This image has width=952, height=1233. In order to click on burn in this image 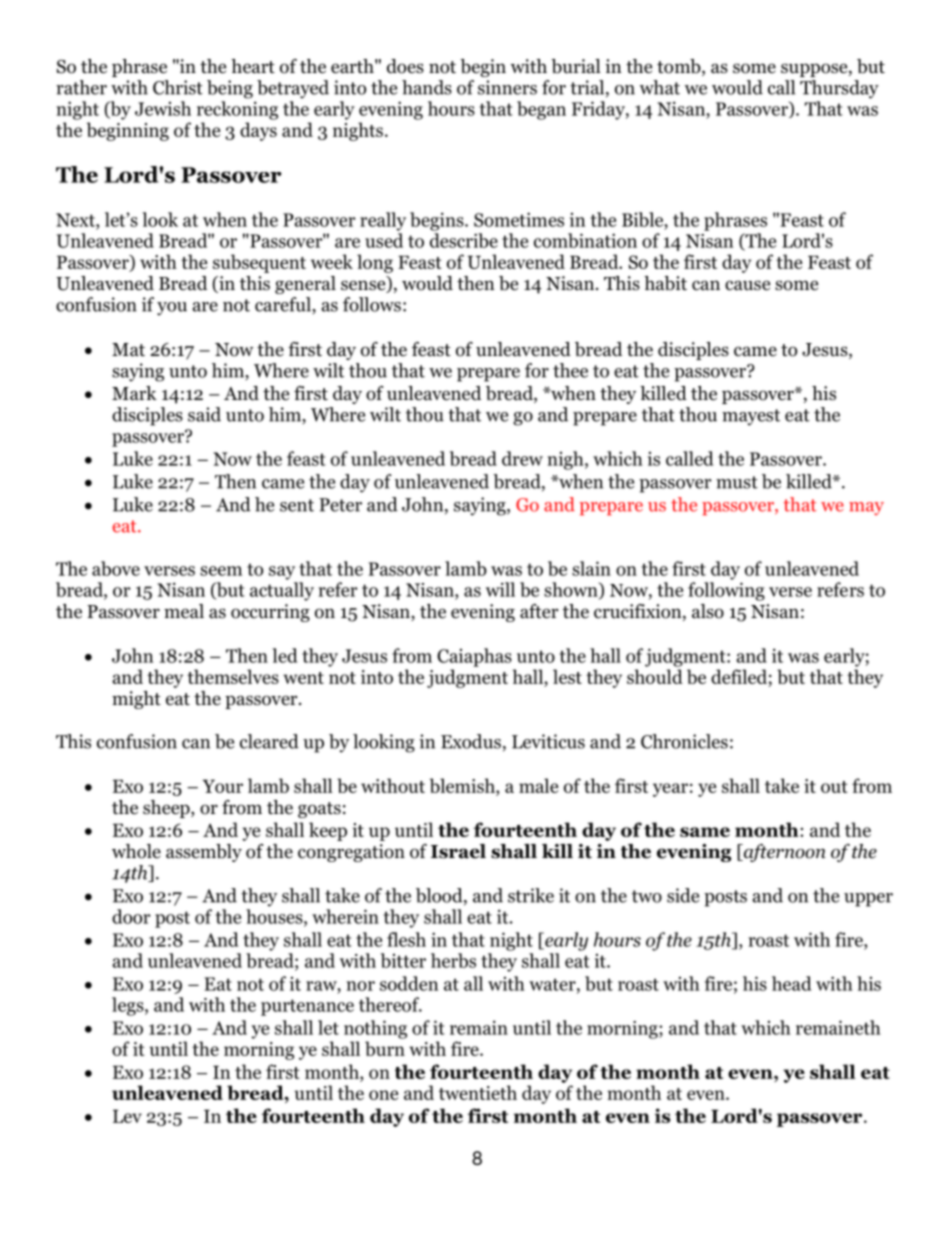, I will do `click(385, 1048)`.
